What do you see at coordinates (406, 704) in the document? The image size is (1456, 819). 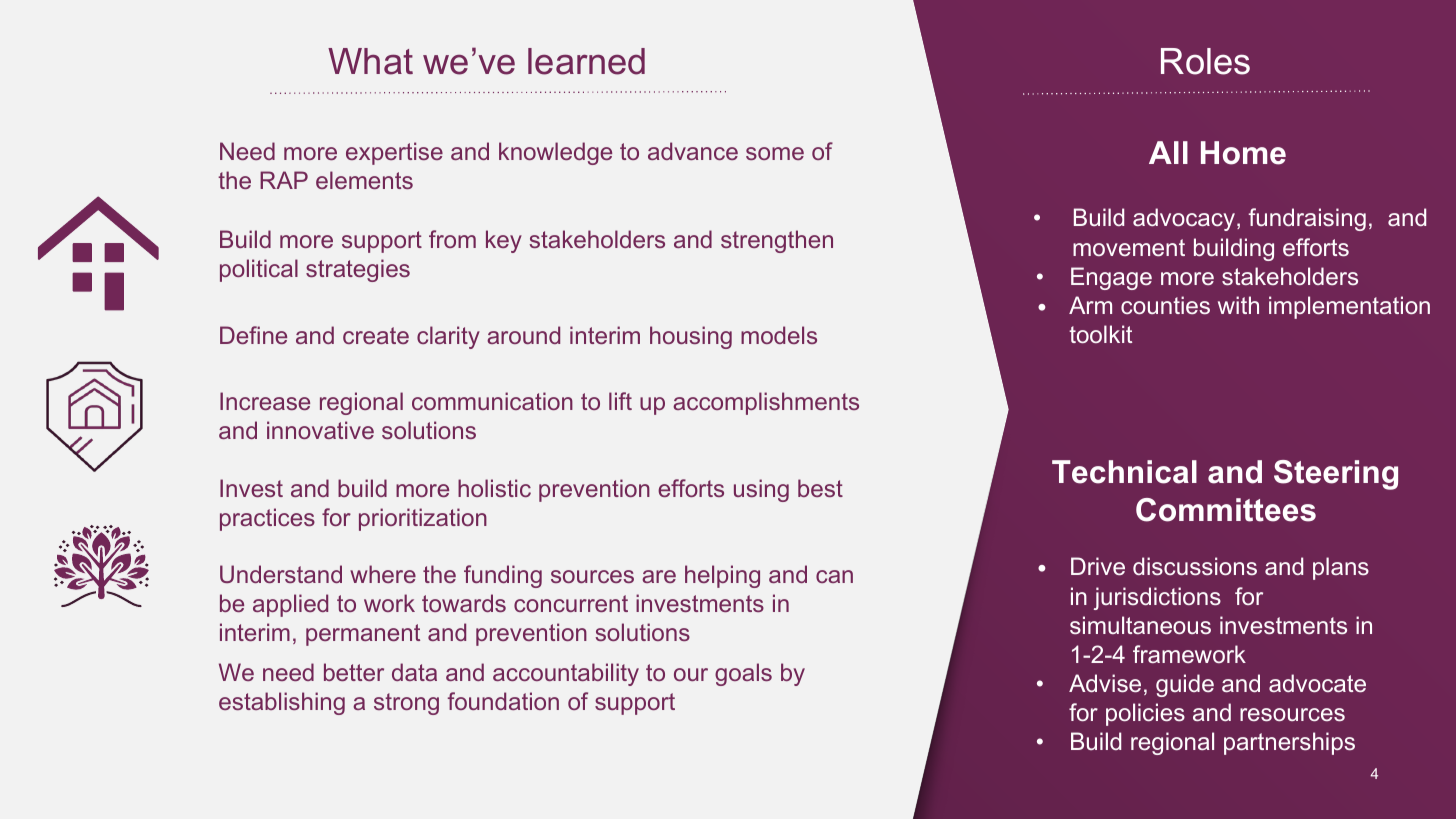 I see `strong` at bounding box center [406, 704].
